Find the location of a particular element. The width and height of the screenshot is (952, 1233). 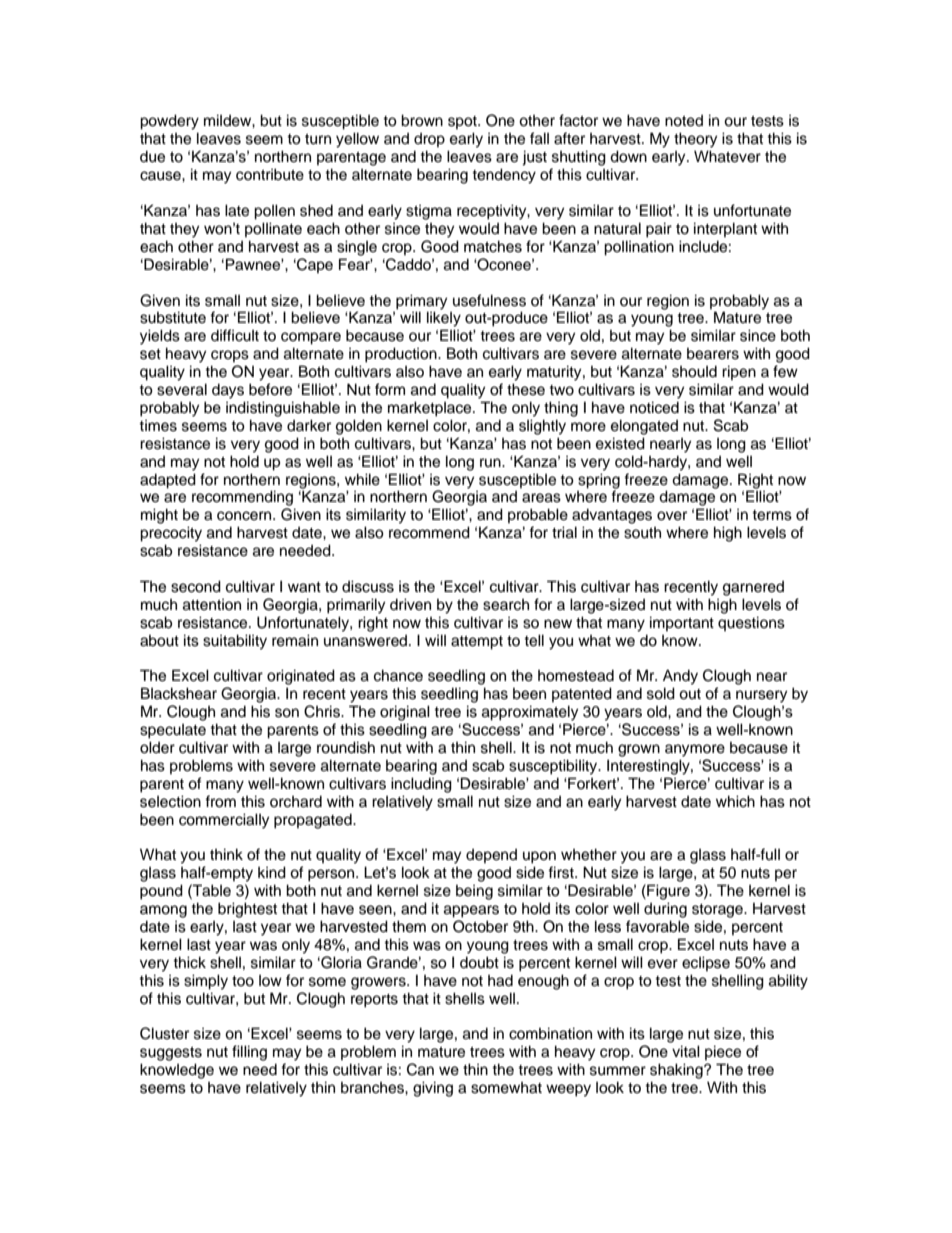

piece is located at coordinates (723, 1052).
